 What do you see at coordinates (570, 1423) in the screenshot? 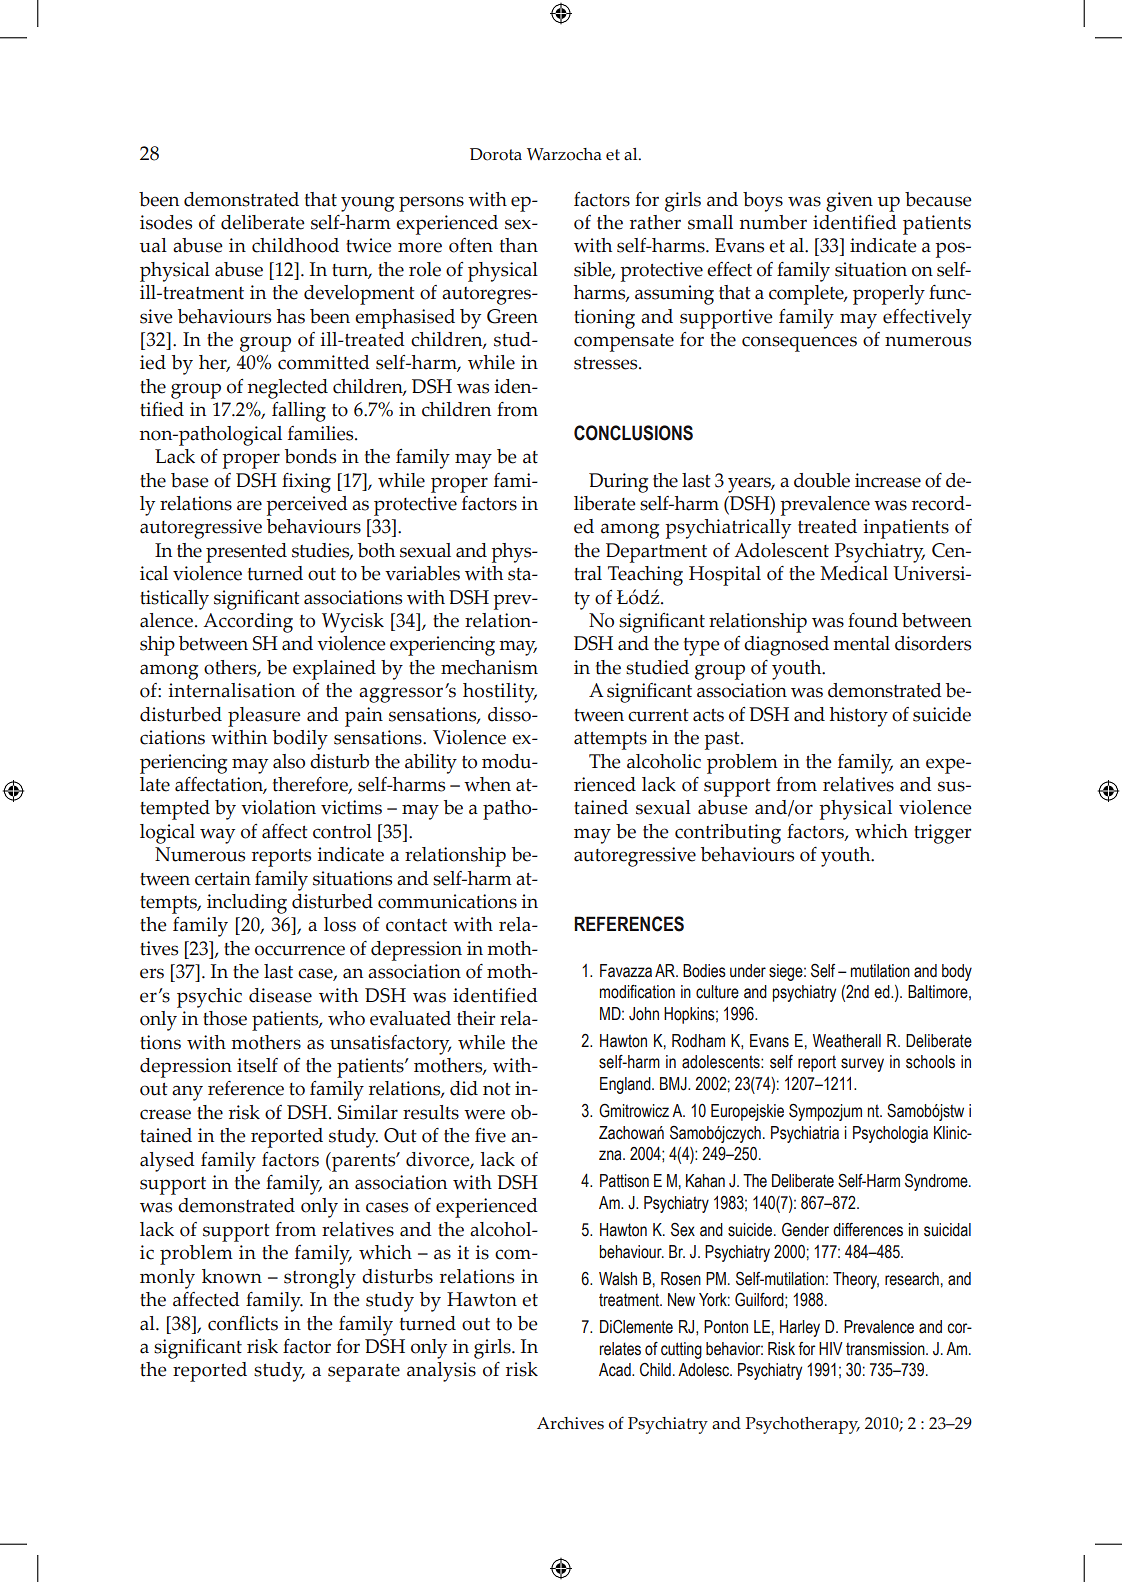
I see `Archives` at bounding box center [570, 1423].
